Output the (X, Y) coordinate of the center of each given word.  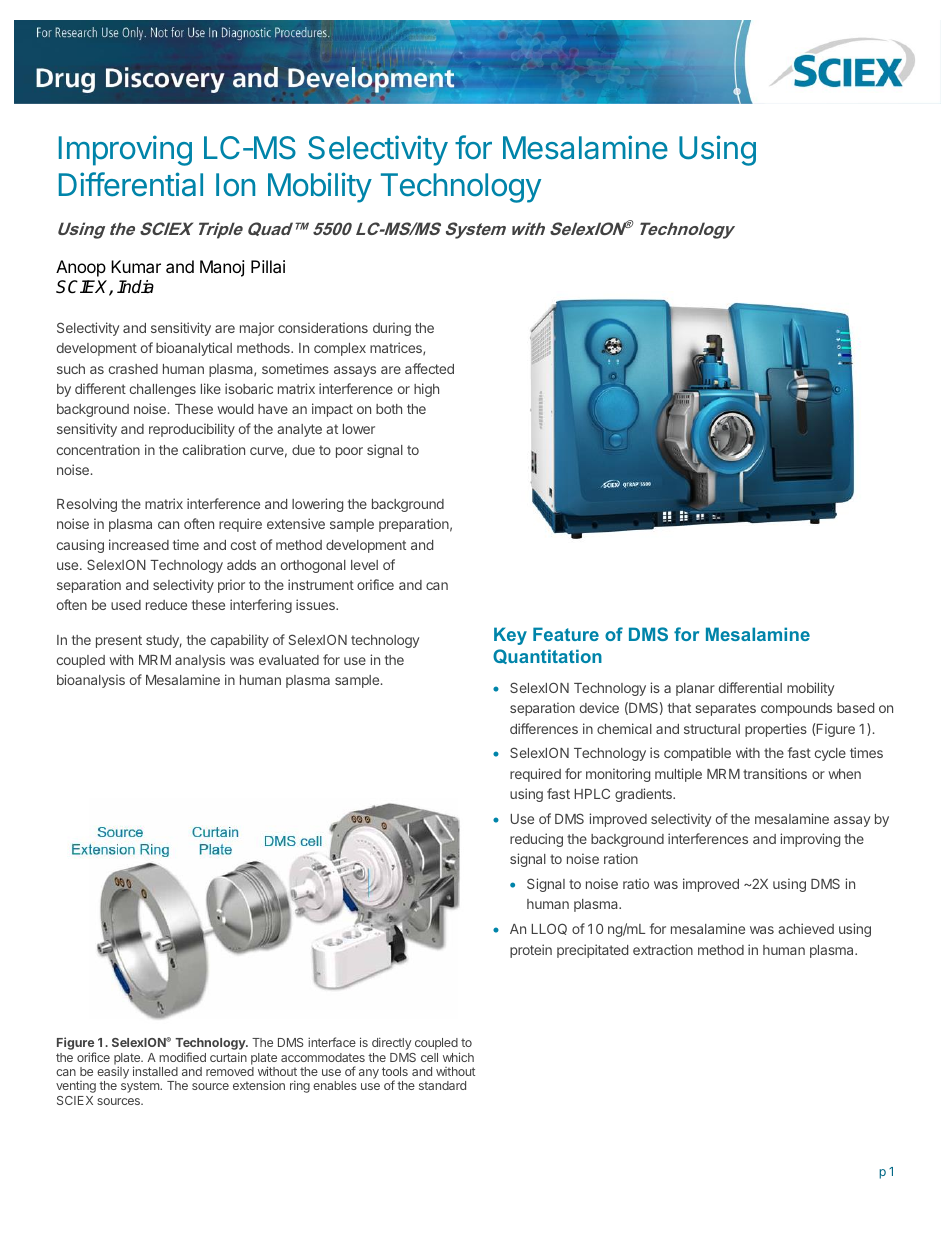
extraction (663, 949)
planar (695, 689)
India (135, 287)
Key (510, 636)
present (119, 641)
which (458, 1057)
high (426, 390)
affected (429, 368)
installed (155, 1071)
